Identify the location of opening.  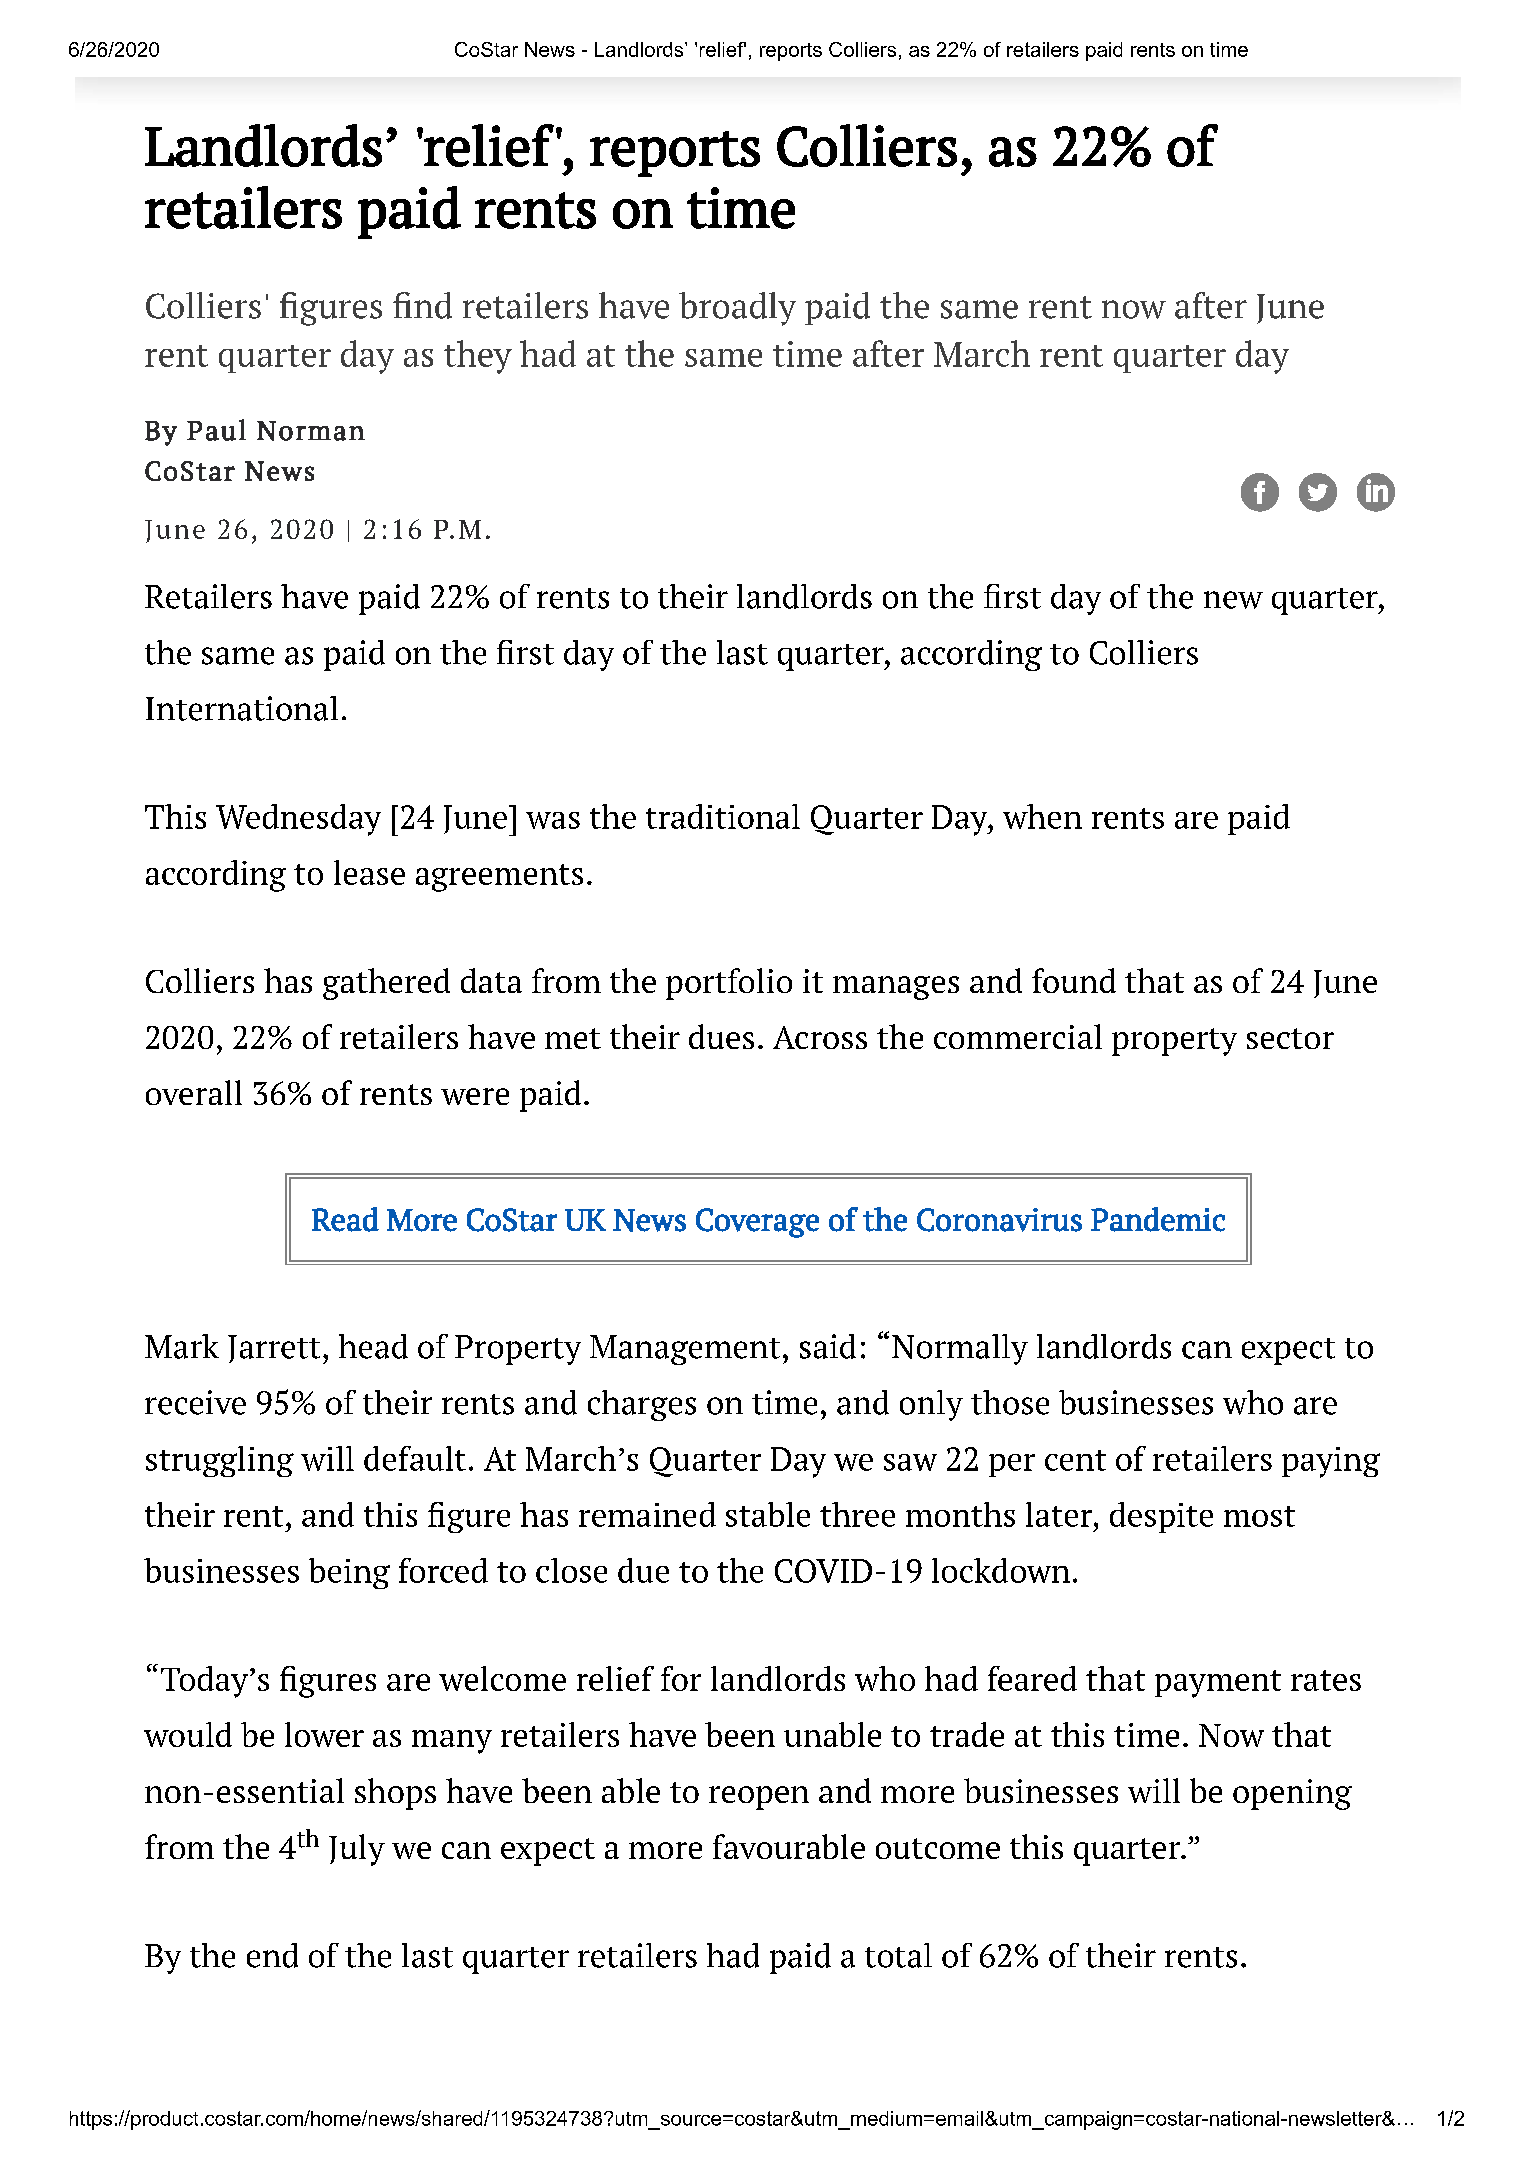
(1292, 1794).
